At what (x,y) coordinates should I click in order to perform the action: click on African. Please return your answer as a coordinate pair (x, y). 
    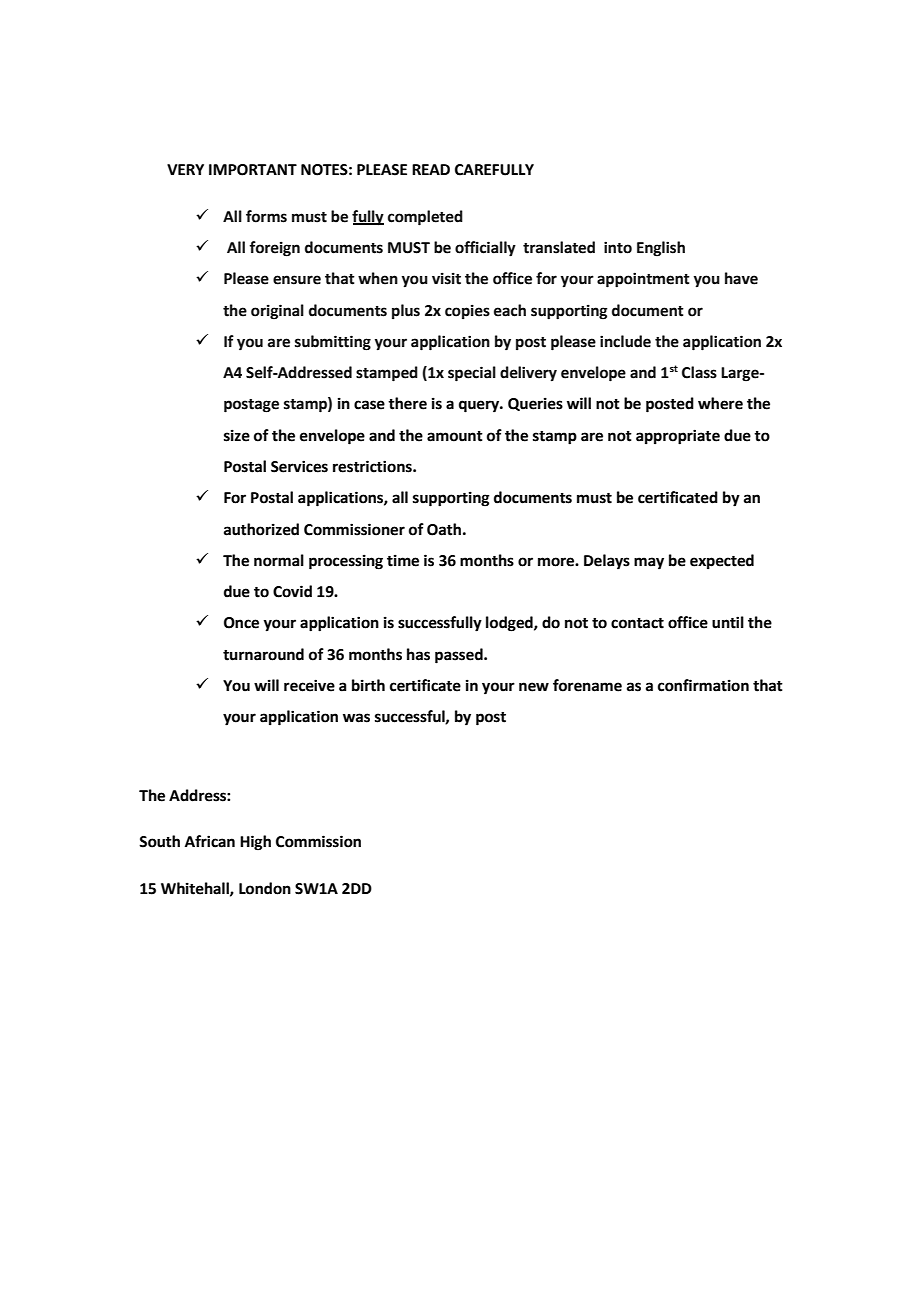
    Looking at the image, I should click on (210, 841).
